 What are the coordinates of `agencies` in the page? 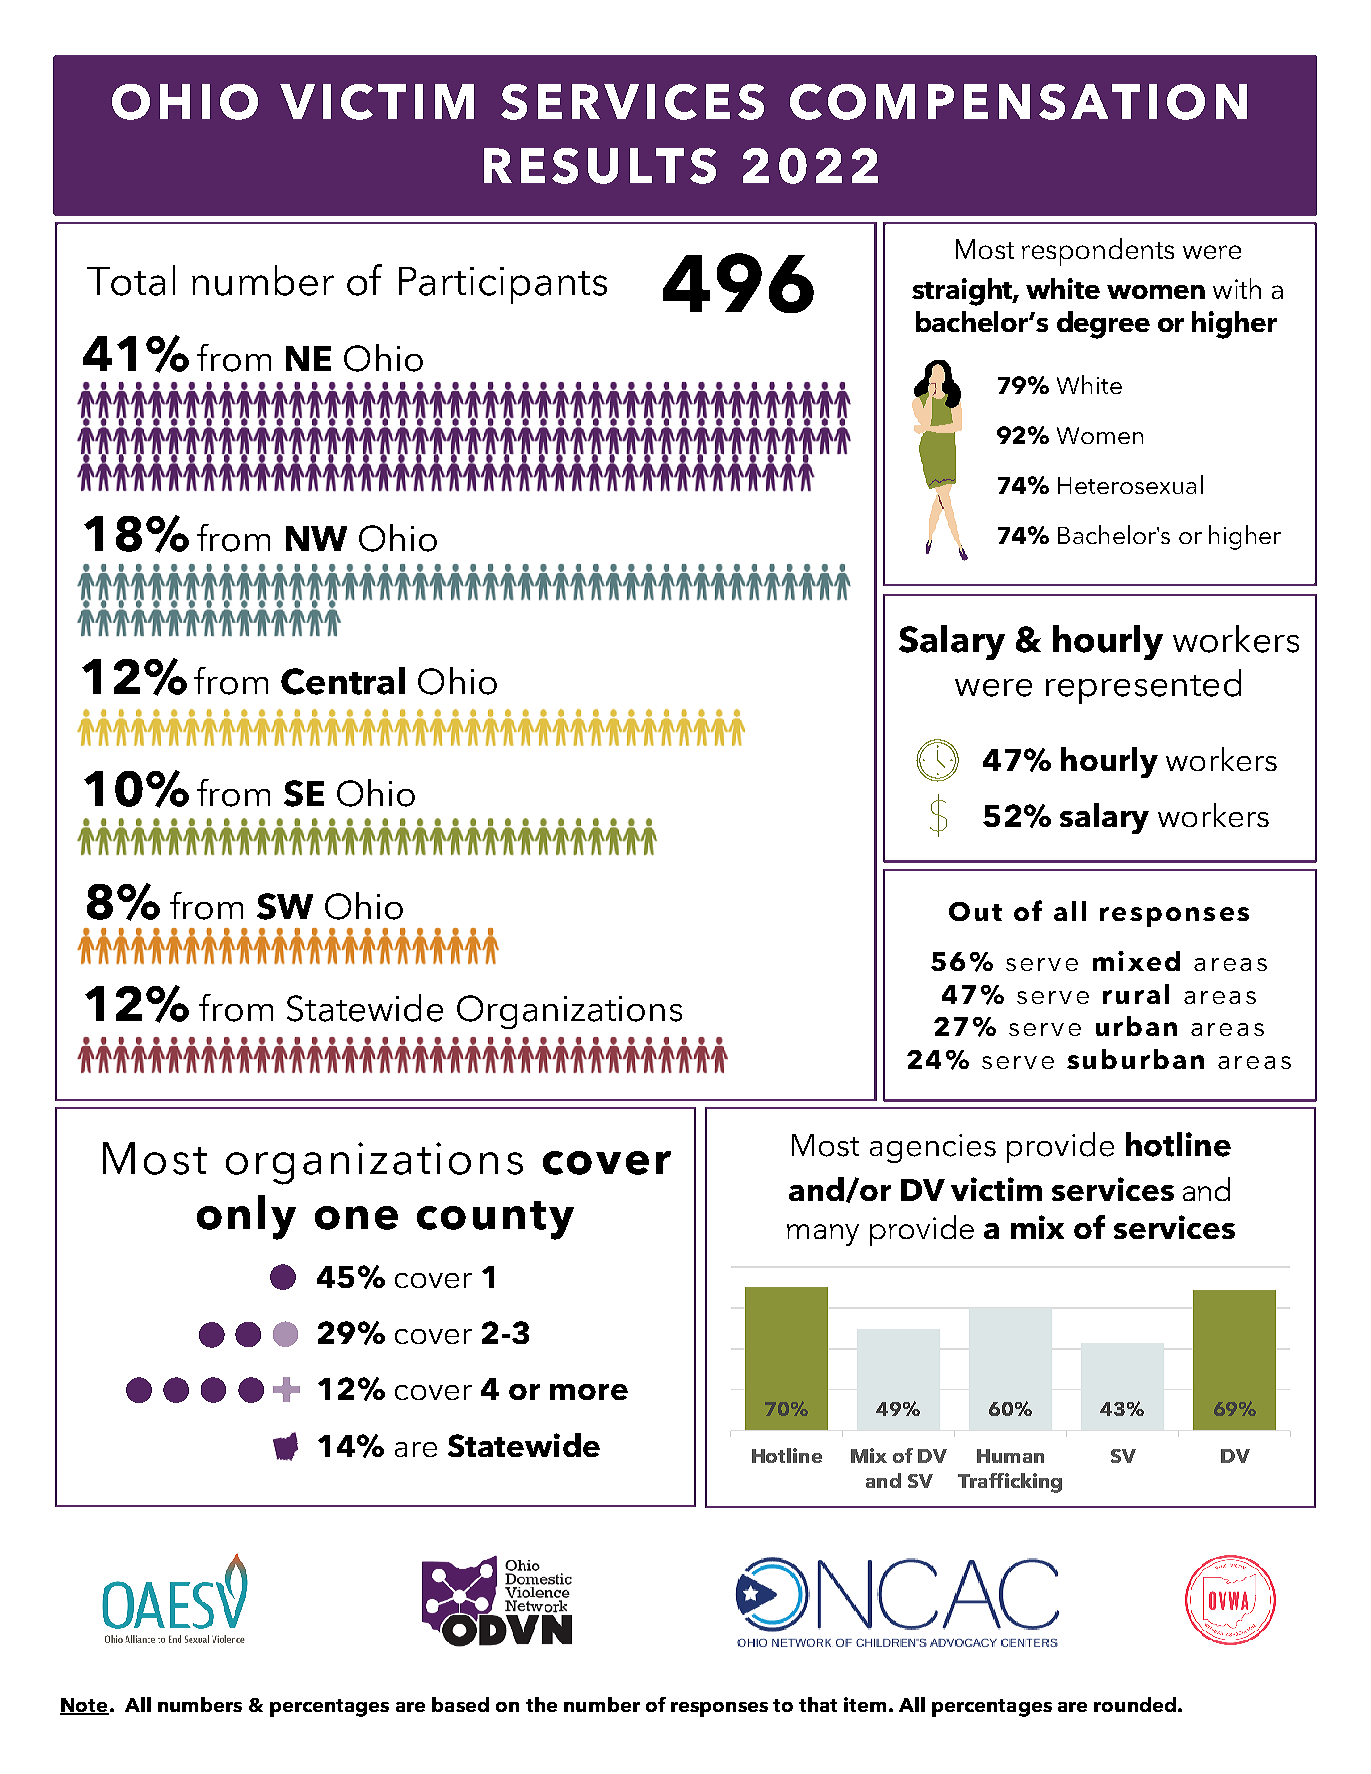 It's located at (933, 1148).
